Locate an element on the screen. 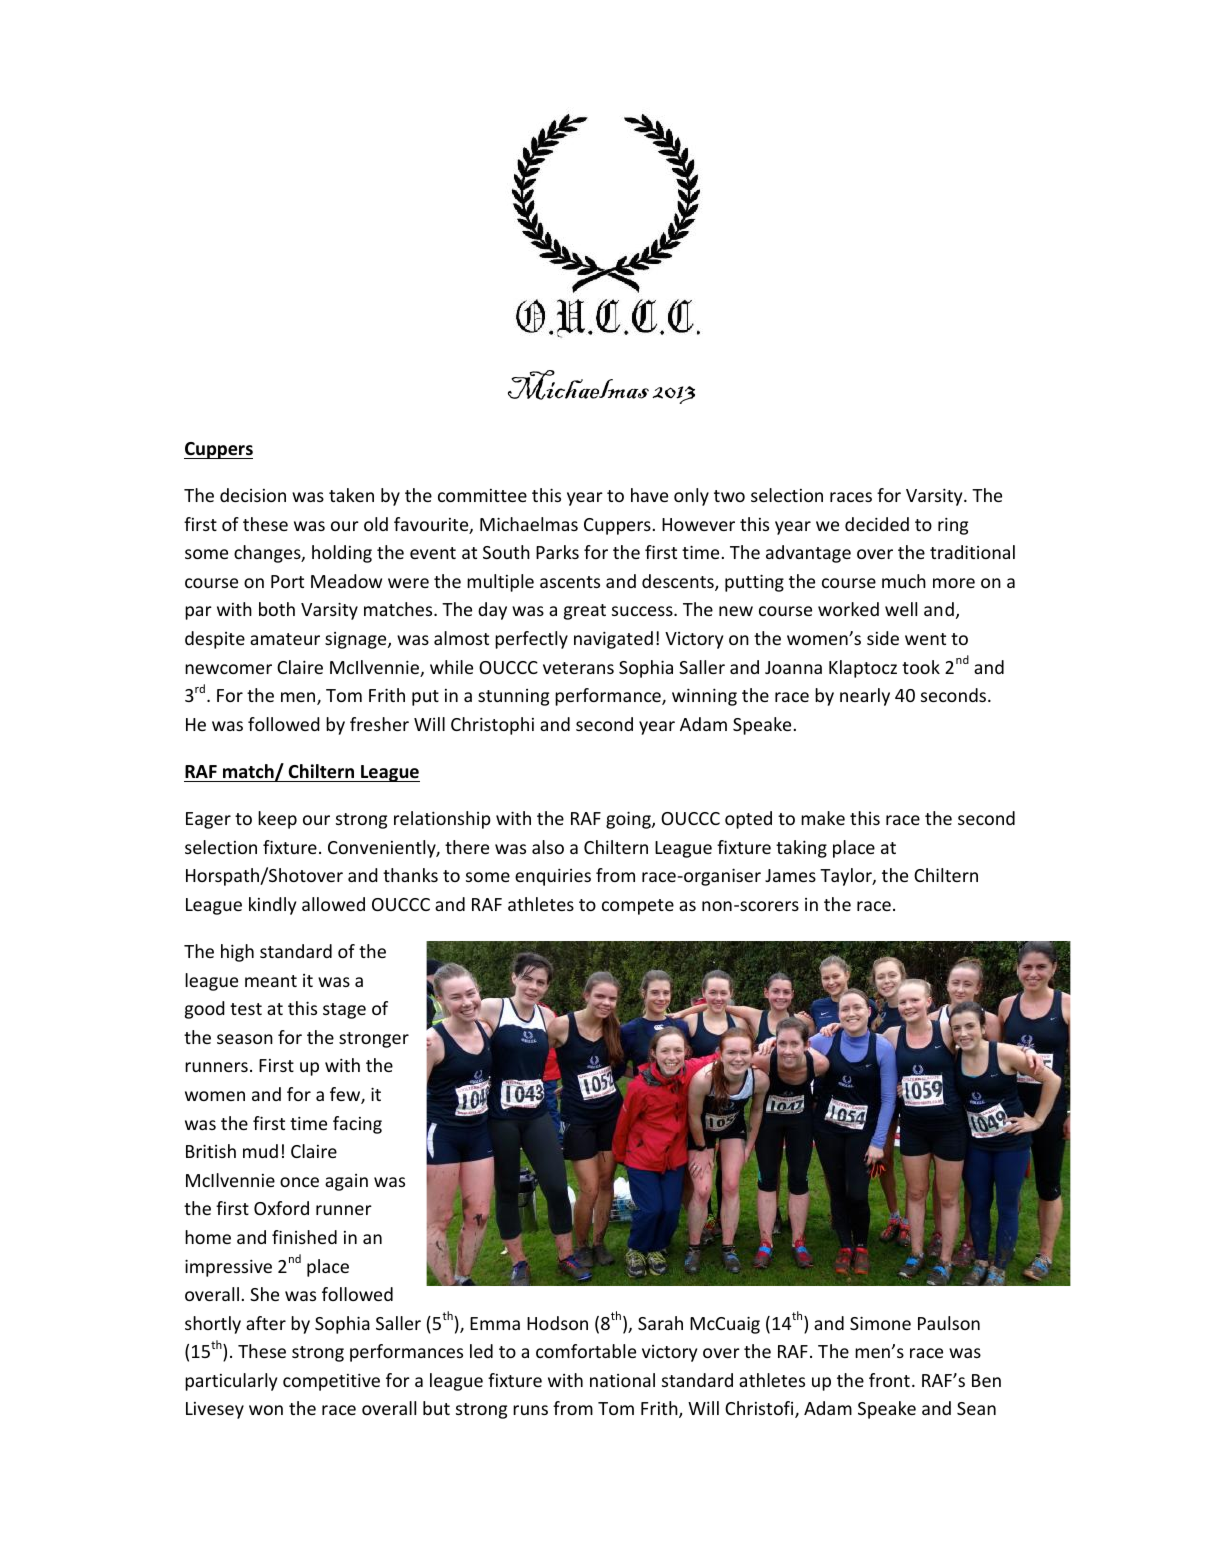 The image size is (1205, 1560). competitive is located at coordinates (331, 1382).
